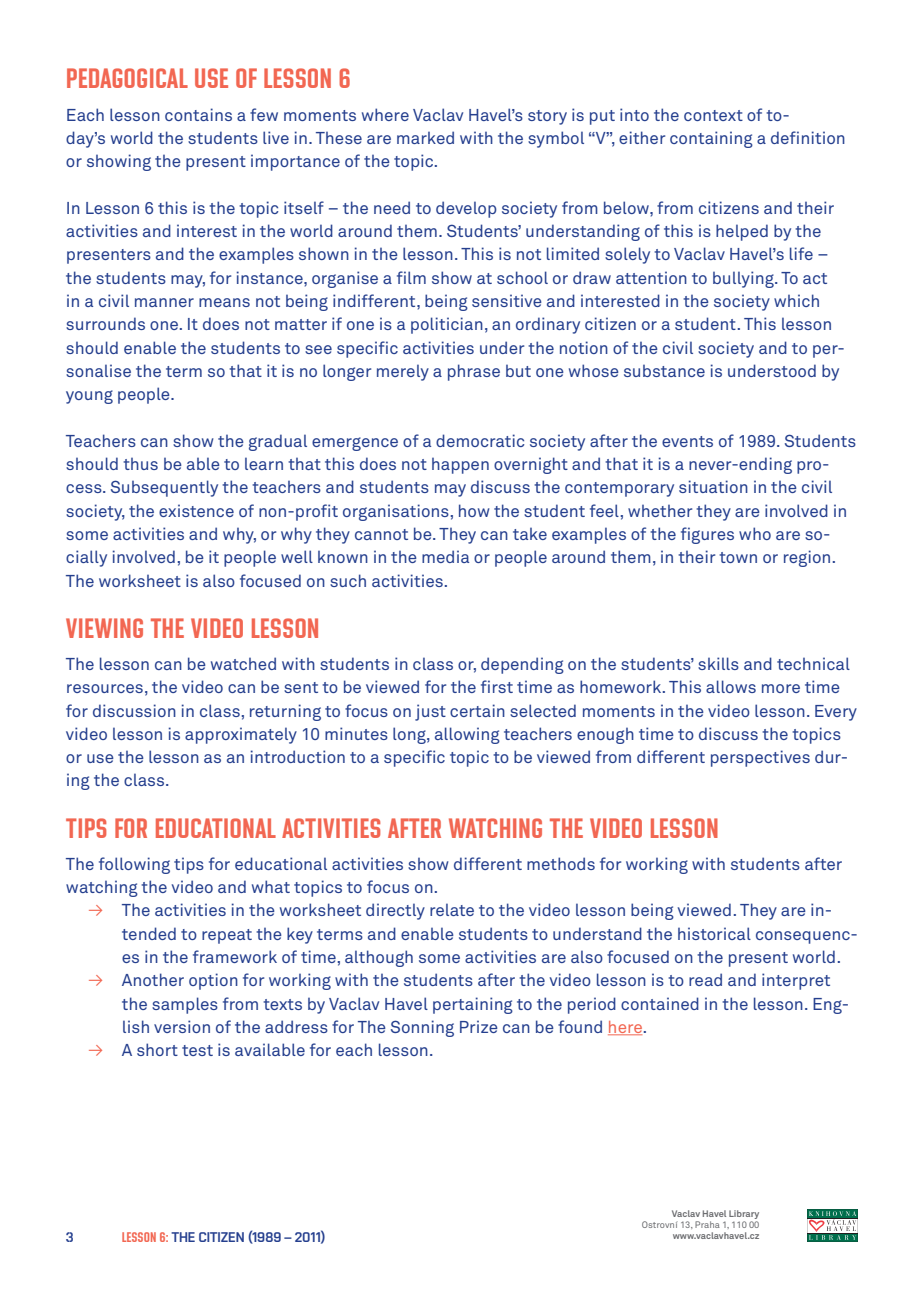 This screenshot has width=924, height=1308. Describe the element at coordinates (713, 115) in the screenshot. I see `context` at that location.
